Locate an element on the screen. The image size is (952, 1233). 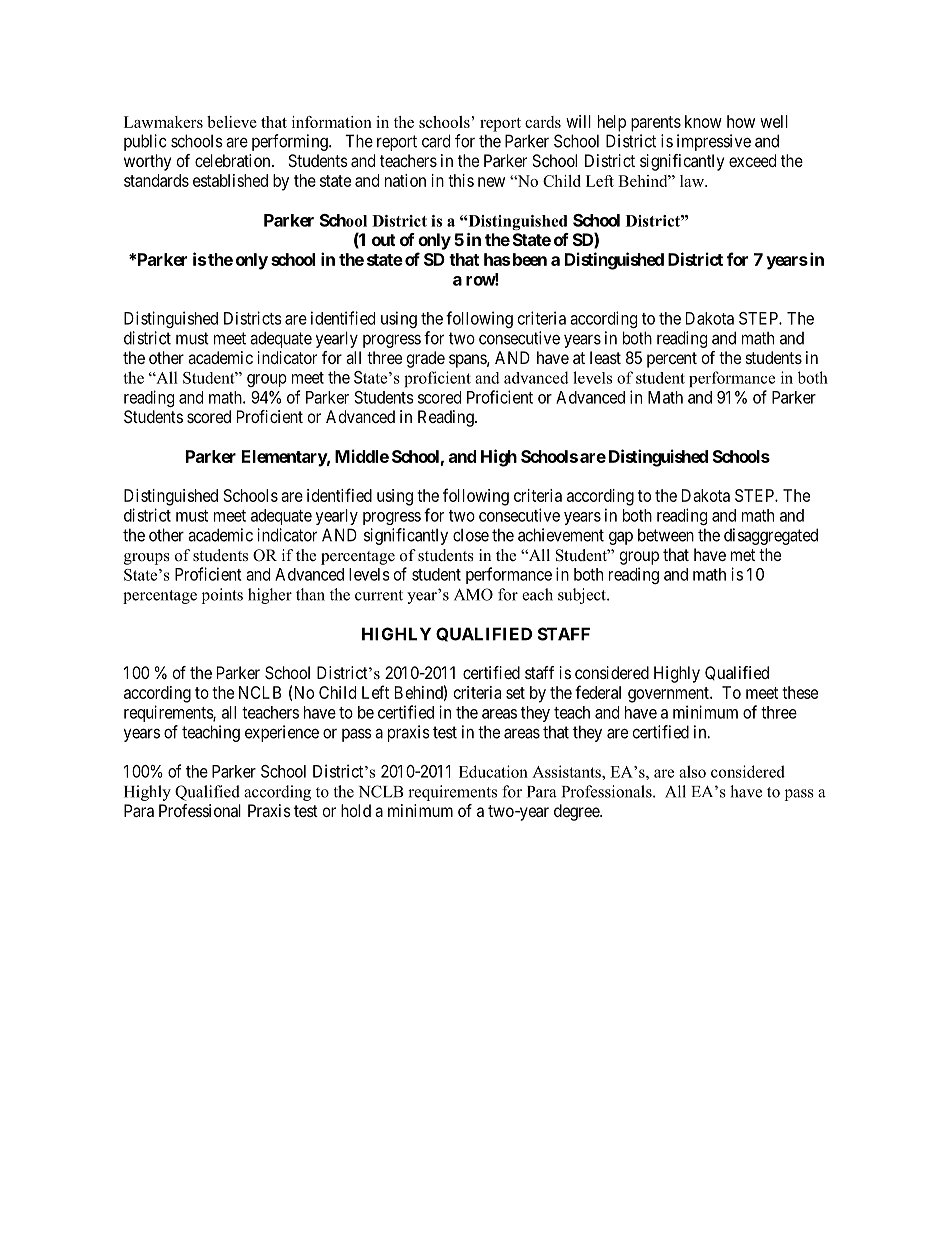
between is located at coordinates (666, 535).
